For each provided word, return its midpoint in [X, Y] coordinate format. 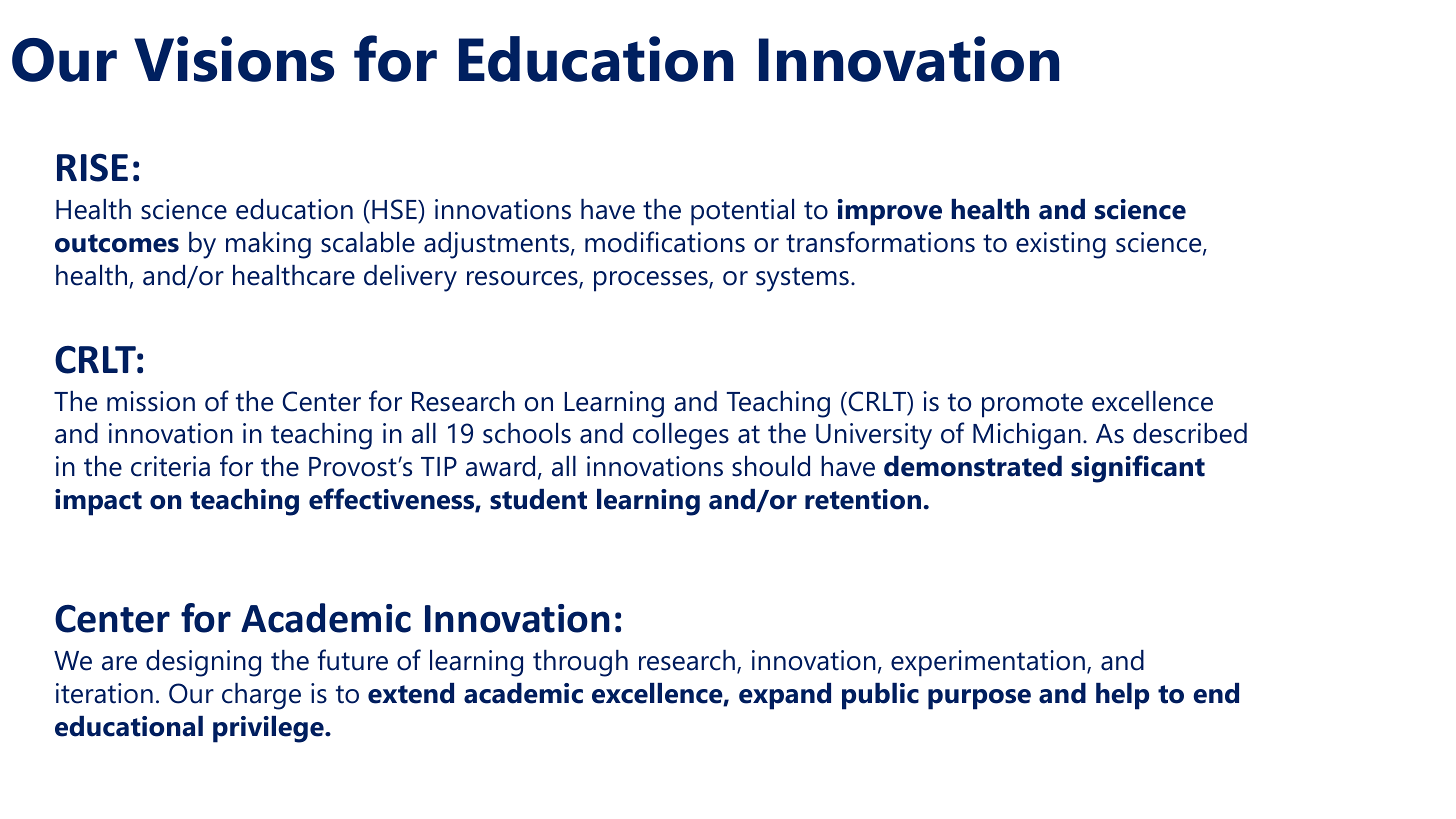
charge [261, 696]
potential [742, 212]
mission [151, 401]
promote [1032, 405]
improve [890, 212]
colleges [681, 436]
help [1122, 696]
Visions [234, 59]
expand [785, 696]
